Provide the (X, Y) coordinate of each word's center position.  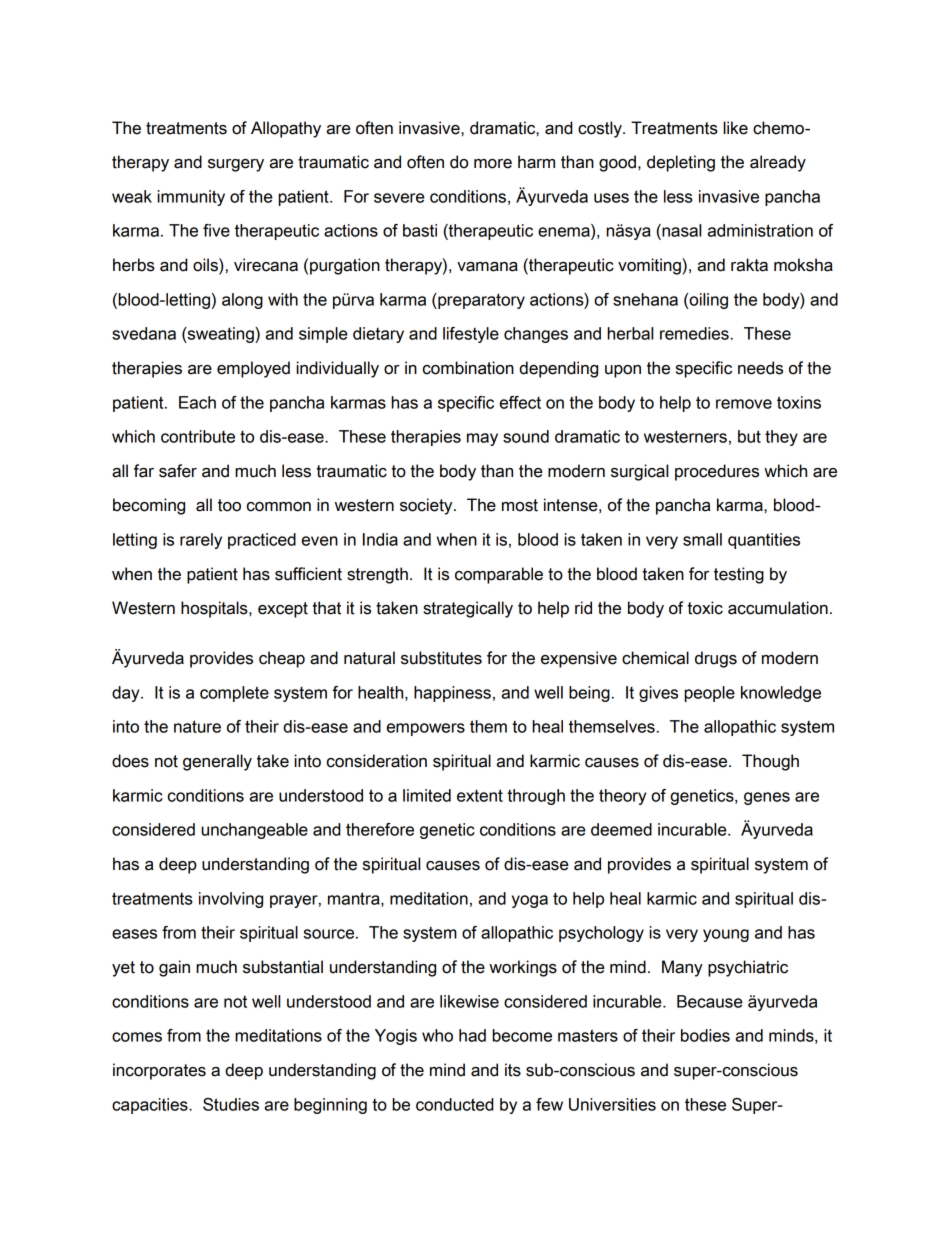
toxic (705, 608)
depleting (681, 163)
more (493, 164)
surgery (236, 165)
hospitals (215, 609)
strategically (468, 609)
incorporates (159, 1071)
